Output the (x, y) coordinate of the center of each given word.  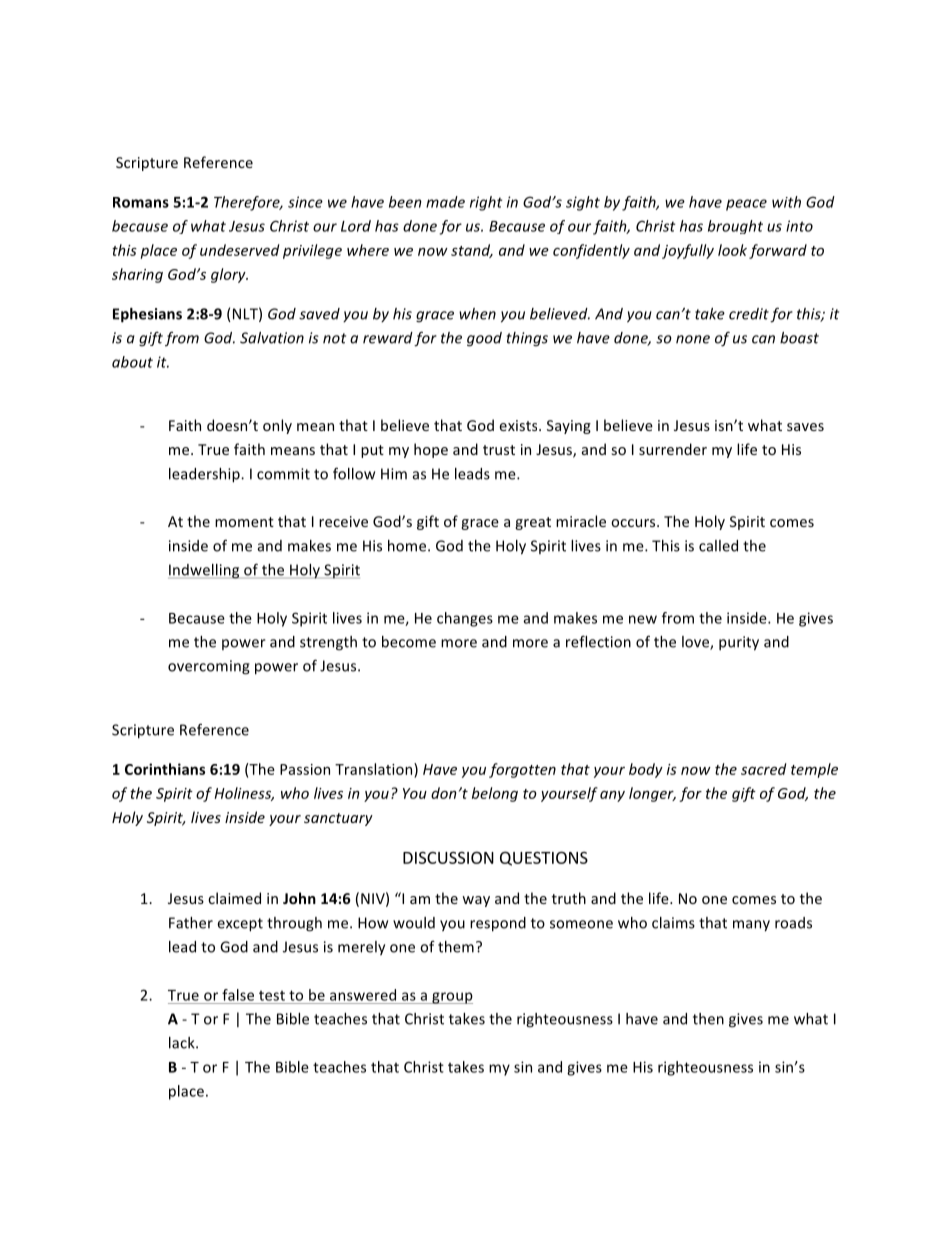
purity (739, 643)
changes (465, 619)
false (238, 995)
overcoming (209, 667)
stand (472, 251)
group (451, 998)
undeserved (239, 250)
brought (735, 227)
